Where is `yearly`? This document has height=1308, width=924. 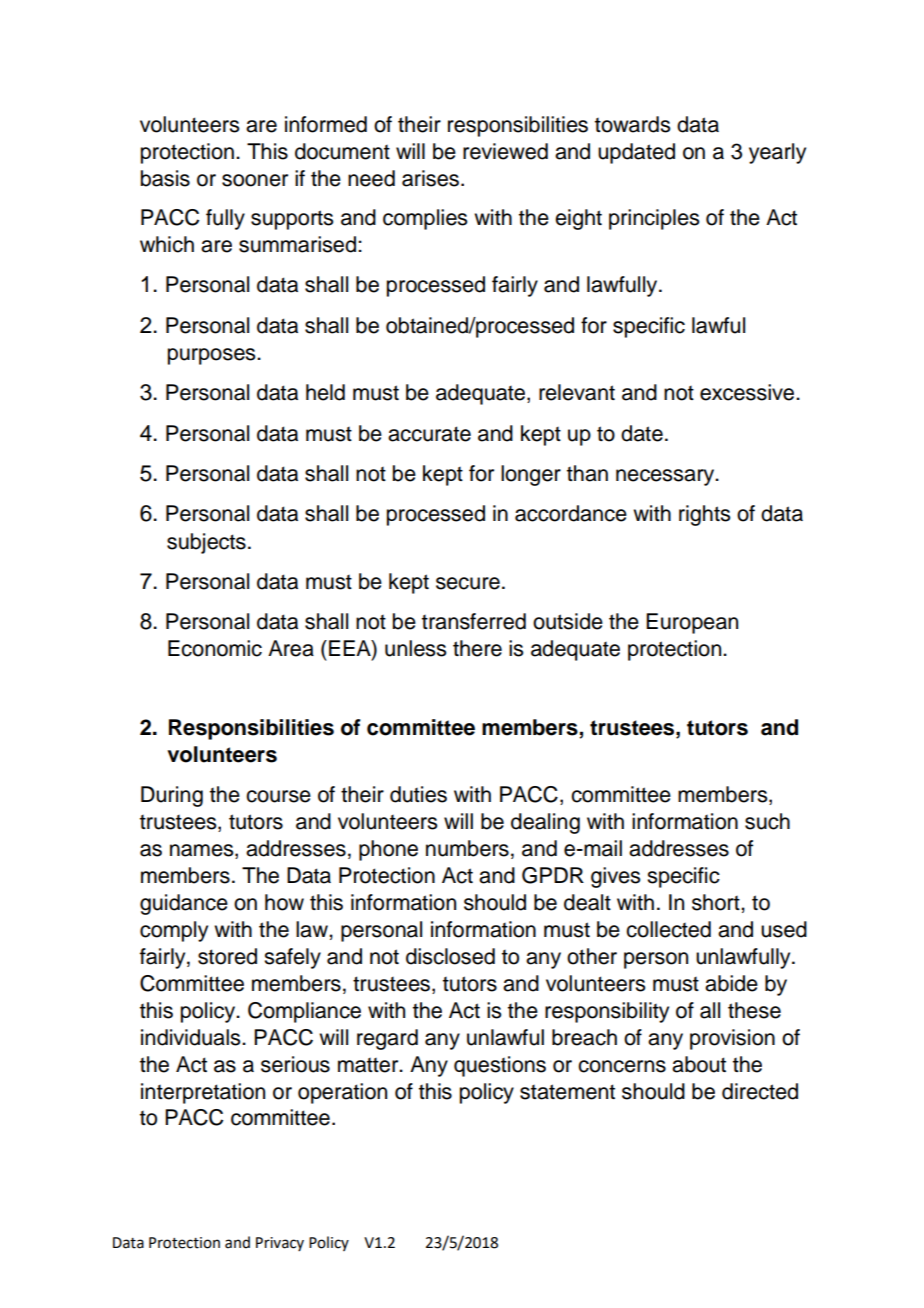
yearly is located at coordinates (777, 153).
